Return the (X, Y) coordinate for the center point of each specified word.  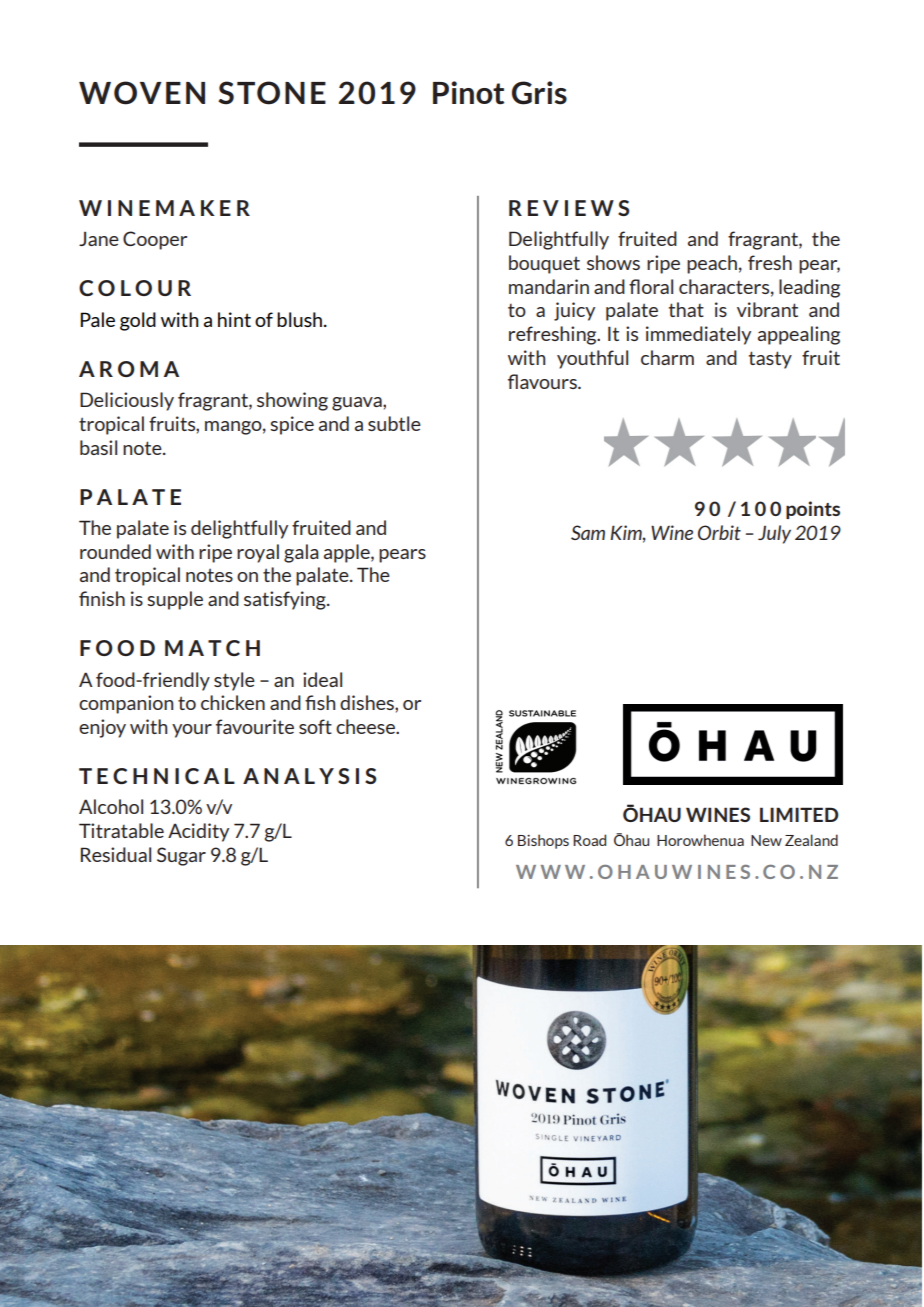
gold (138, 321)
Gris (539, 93)
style (234, 681)
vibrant (767, 309)
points (813, 510)
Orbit (719, 532)
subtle (394, 423)
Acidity (198, 832)
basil (98, 447)
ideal (322, 679)
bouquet (544, 264)
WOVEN (142, 93)
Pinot (468, 93)
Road (589, 840)
